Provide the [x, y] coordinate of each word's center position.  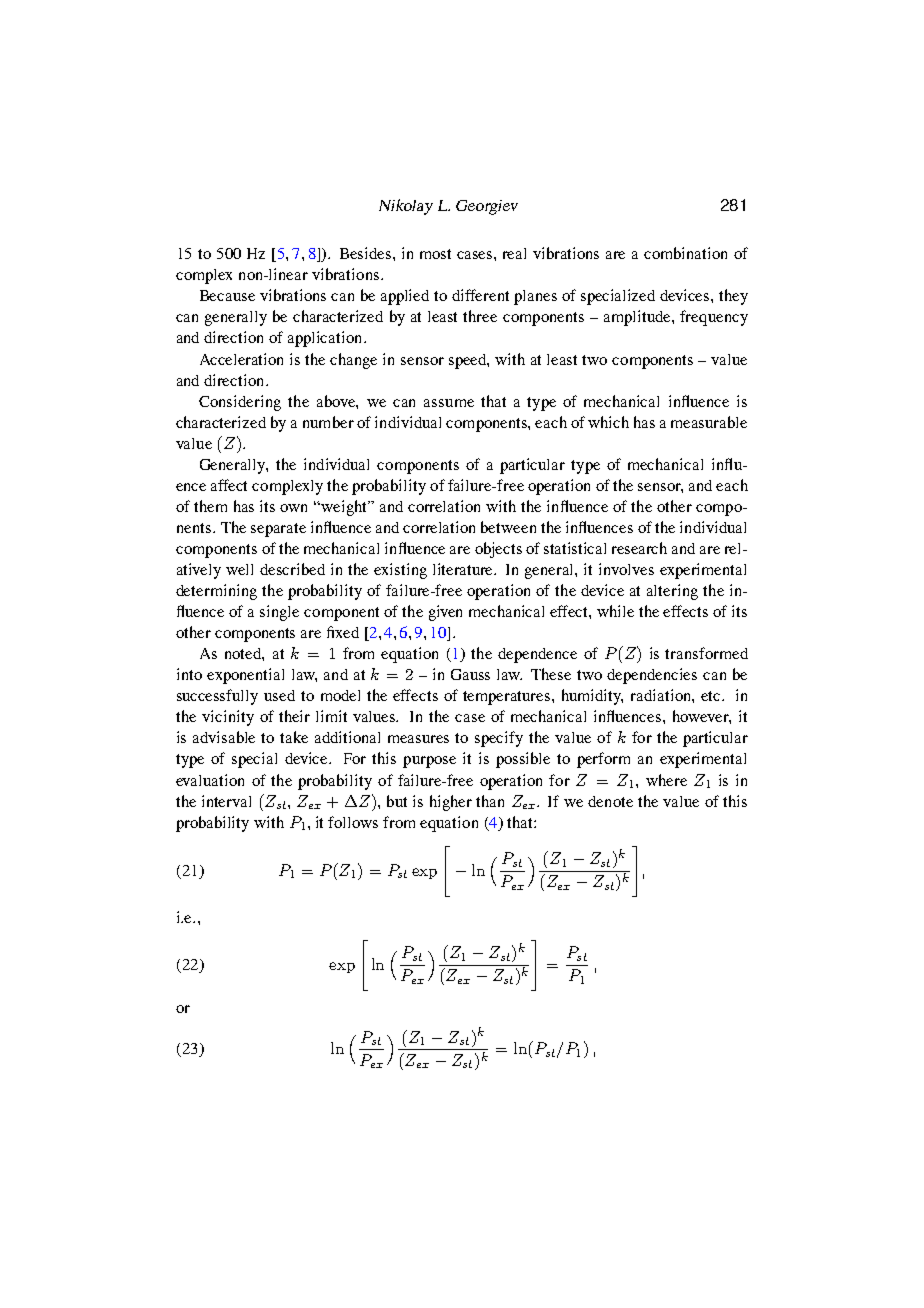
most [435, 254]
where [666, 780]
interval [226, 801]
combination [685, 253]
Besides [367, 253]
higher [451, 803]
